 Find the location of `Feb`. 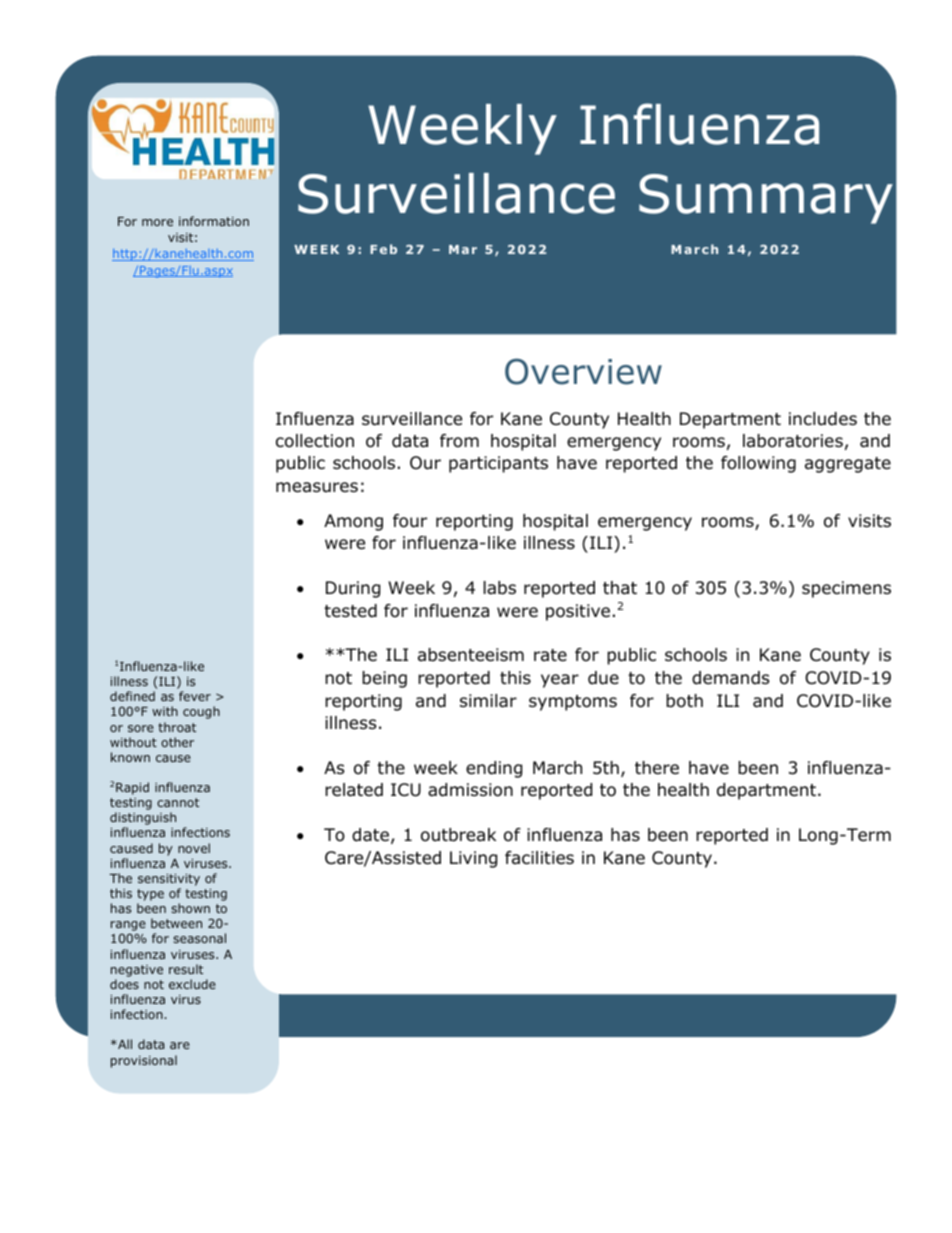

Feb is located at coordinates (383, 249).
